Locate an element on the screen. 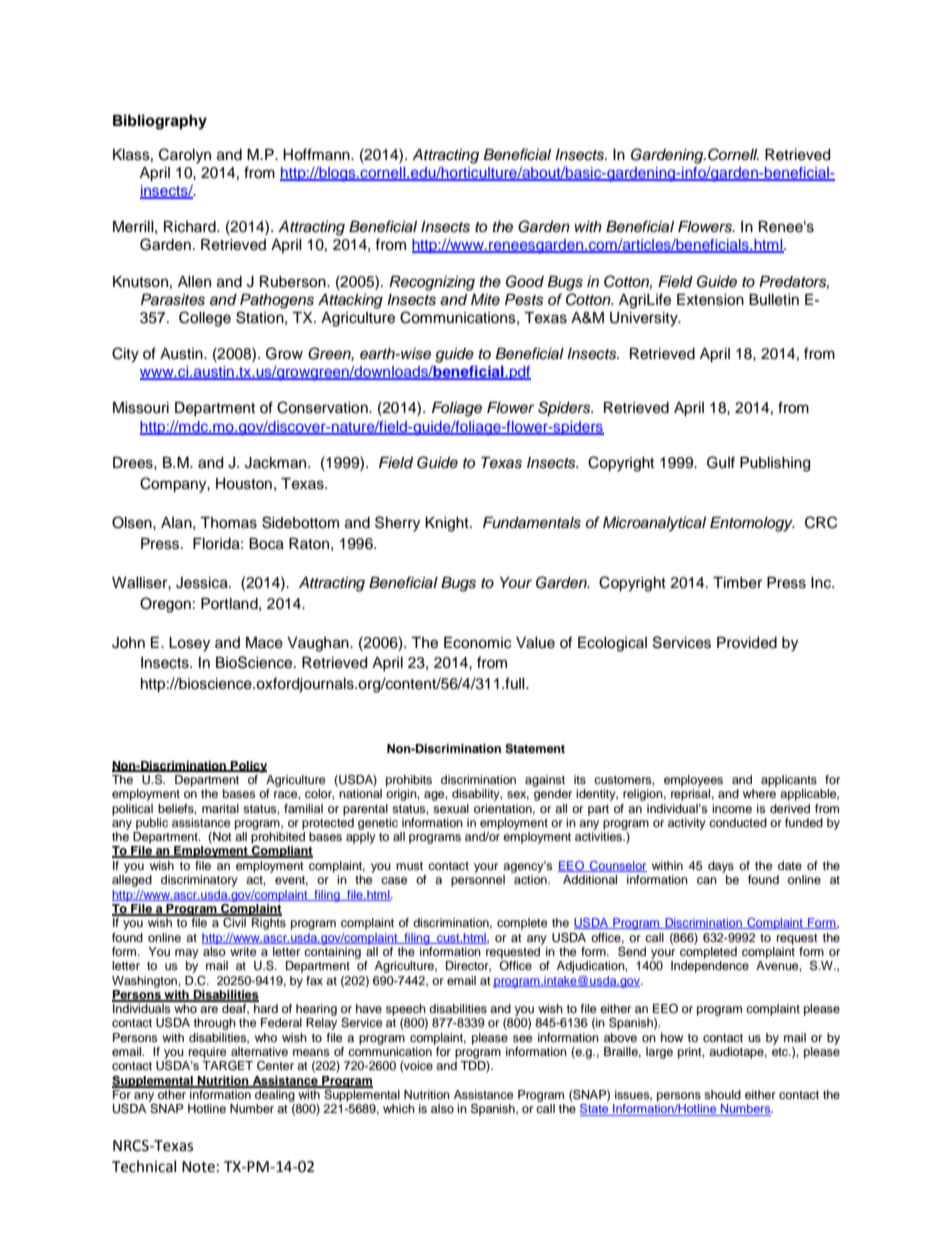 This screenshot has height=1233, width=952. Provided is located at coordinates (747, 643).
